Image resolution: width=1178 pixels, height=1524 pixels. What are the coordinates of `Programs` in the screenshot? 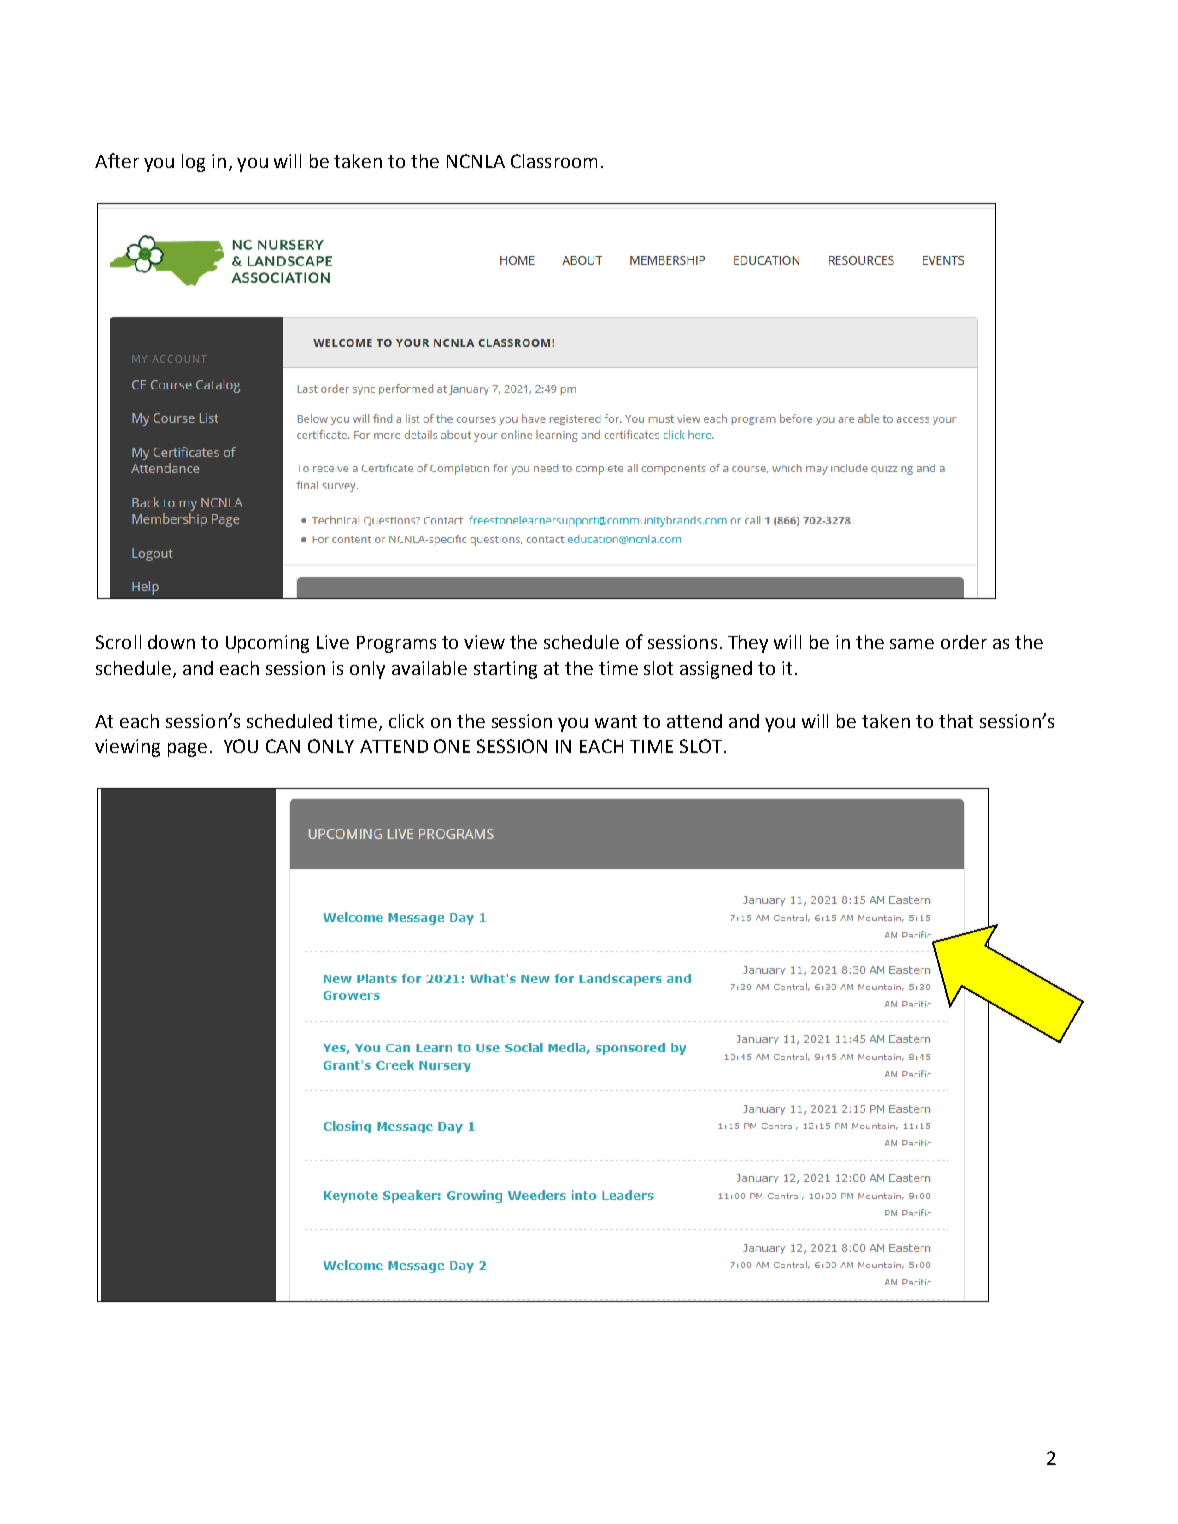 It's located at (396, 644).
